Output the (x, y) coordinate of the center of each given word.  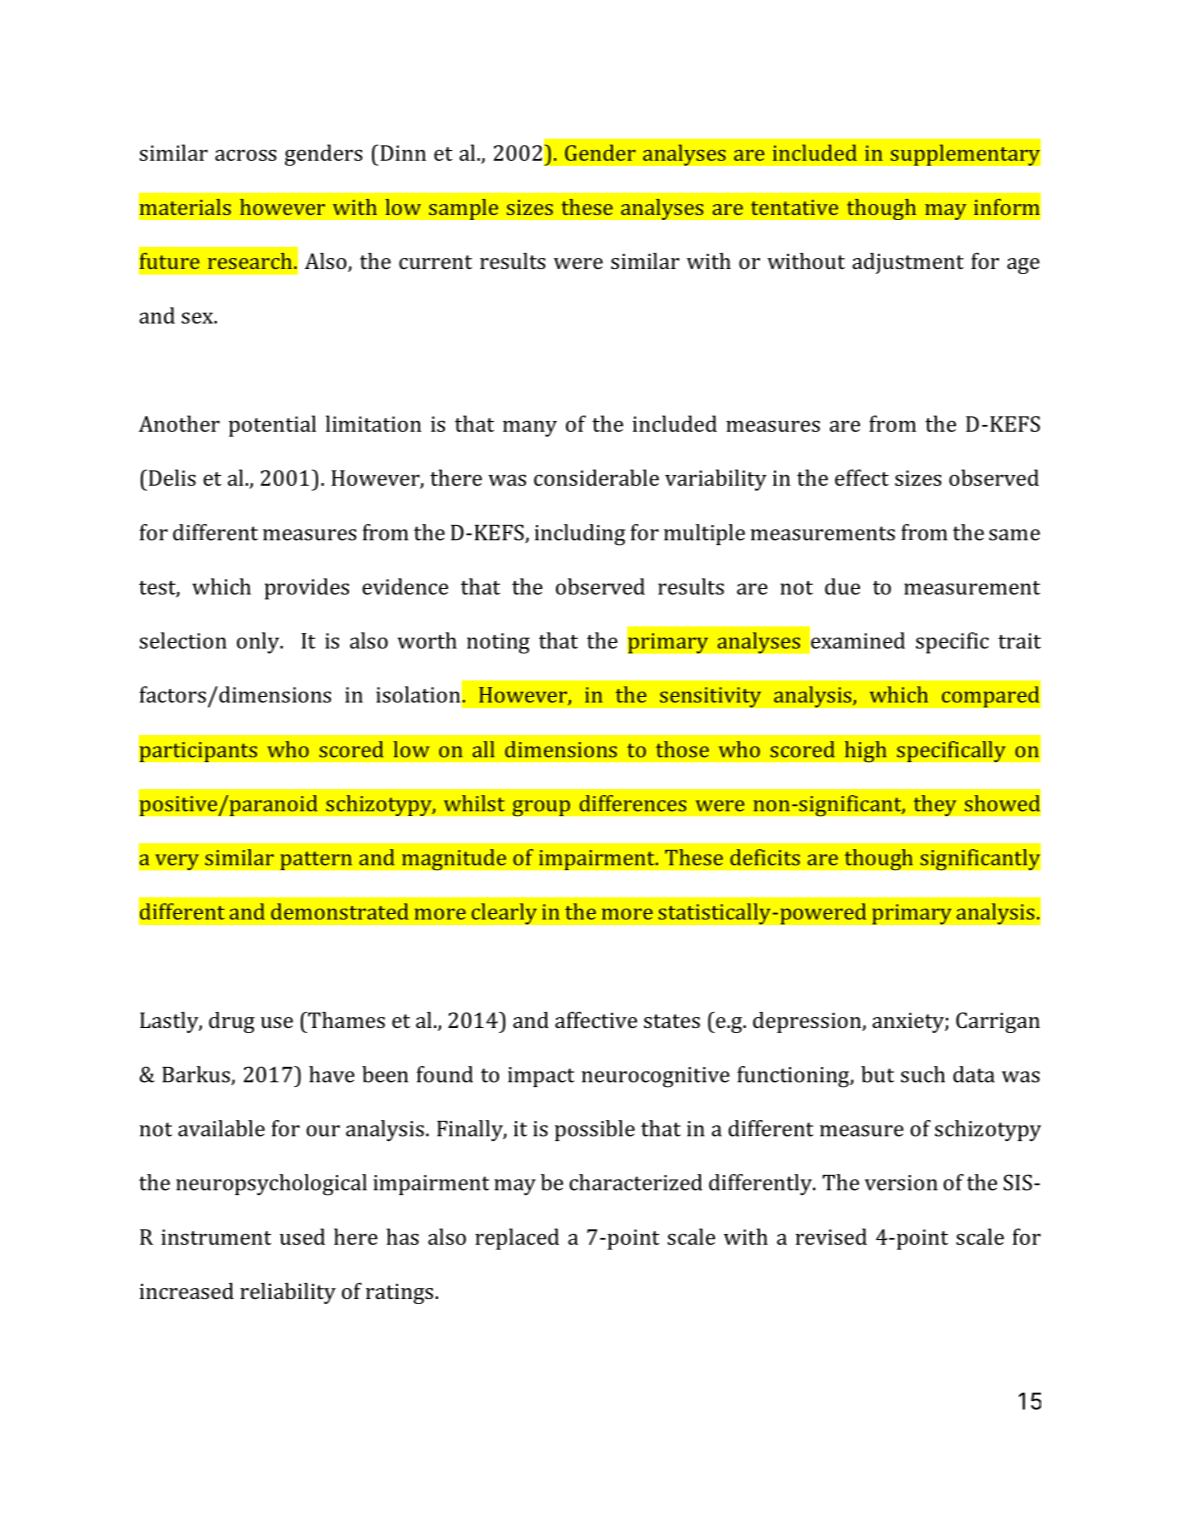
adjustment (908, 263)
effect (862, 477)
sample (463, 209)
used (302, 1236)
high (865, 751)
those (682, 749)
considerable (596, 477)
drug (232, 1022)
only (259, 643)
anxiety (909, 1022)
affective (596, 1020)
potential (272, 426)
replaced (517, 1239)
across (246, 155)
